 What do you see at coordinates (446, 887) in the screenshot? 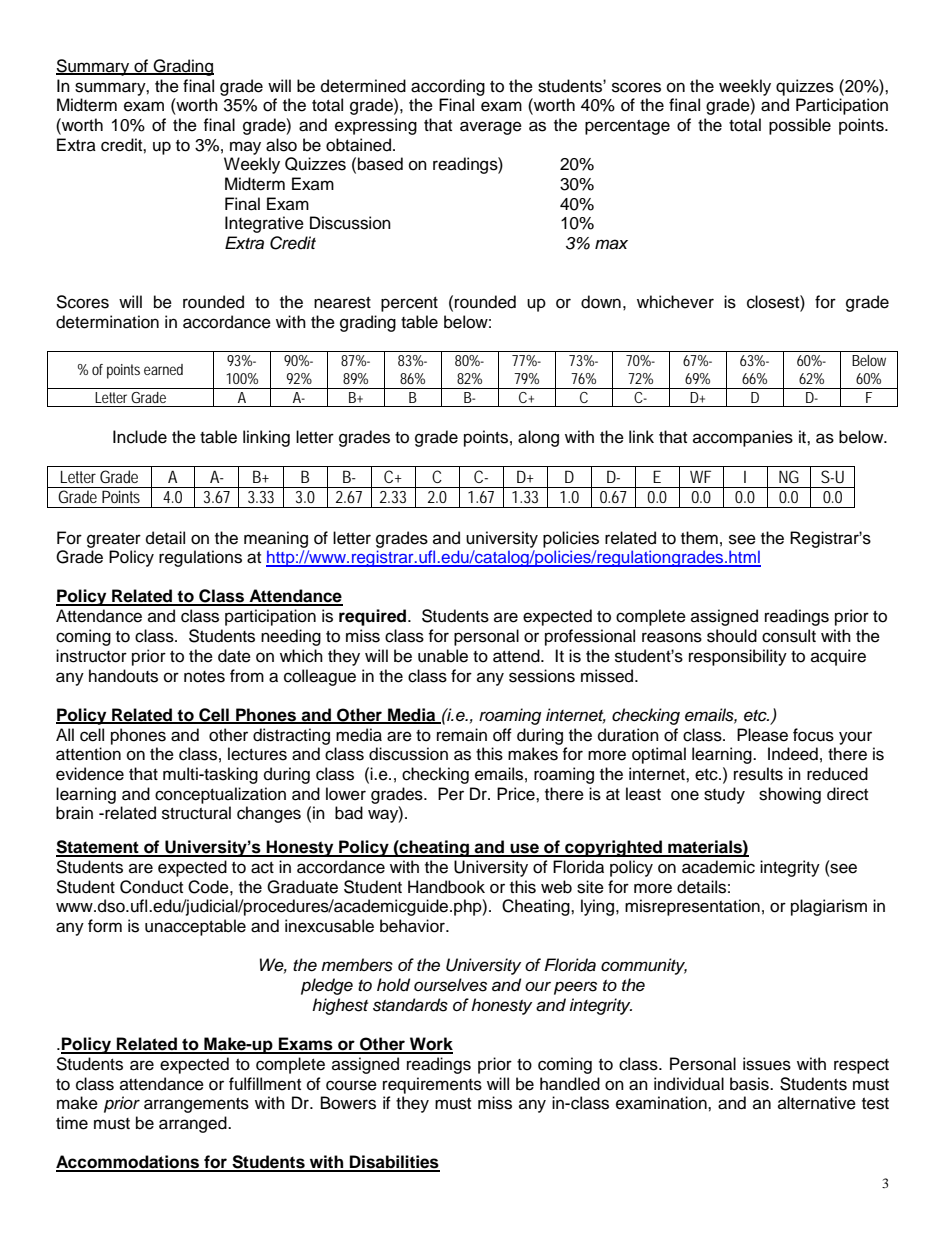
I see `Handbook` at bounding box center [446, 887].
